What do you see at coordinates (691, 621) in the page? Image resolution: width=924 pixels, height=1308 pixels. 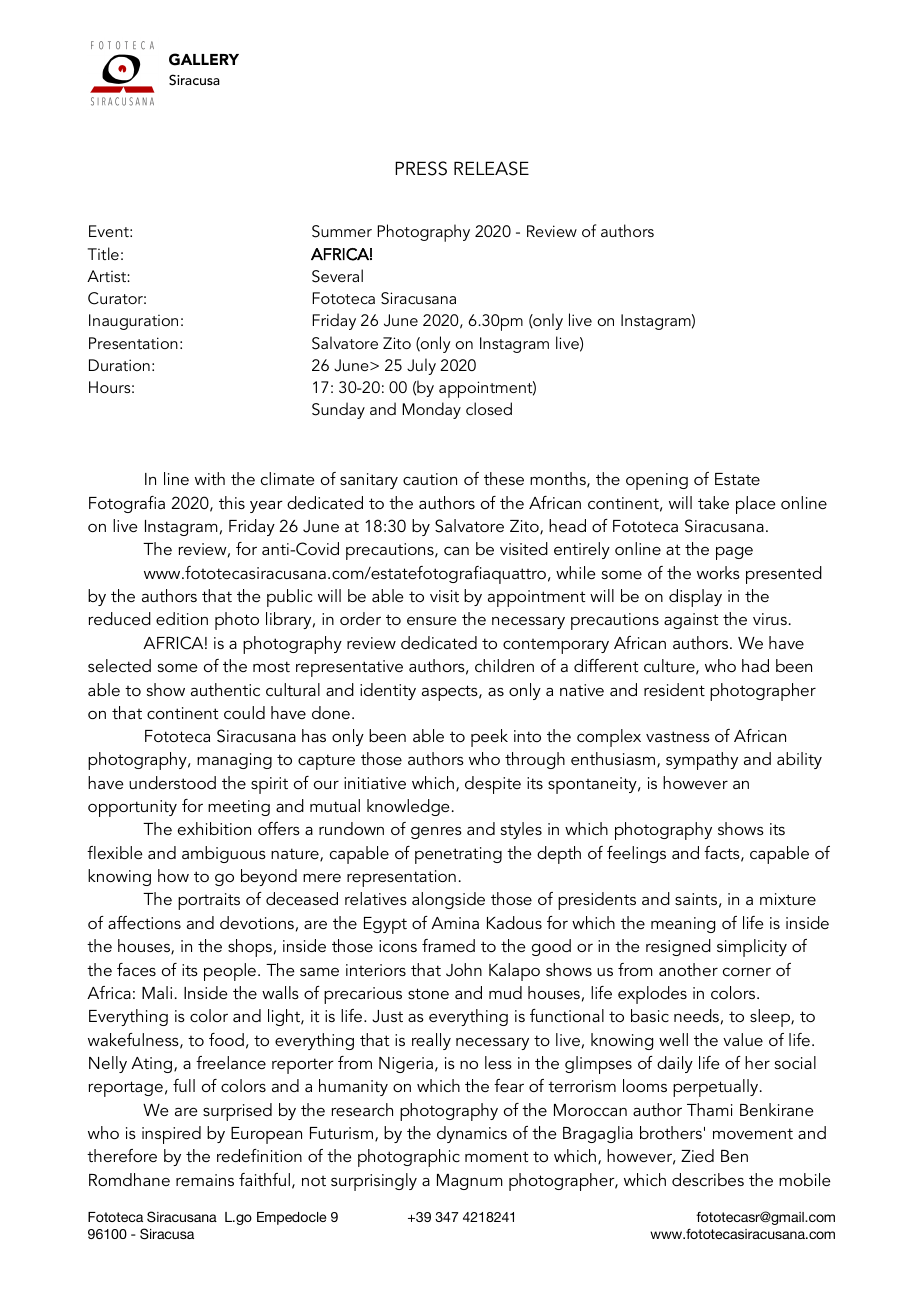 I see `against` at bounding box center [691, 621].
